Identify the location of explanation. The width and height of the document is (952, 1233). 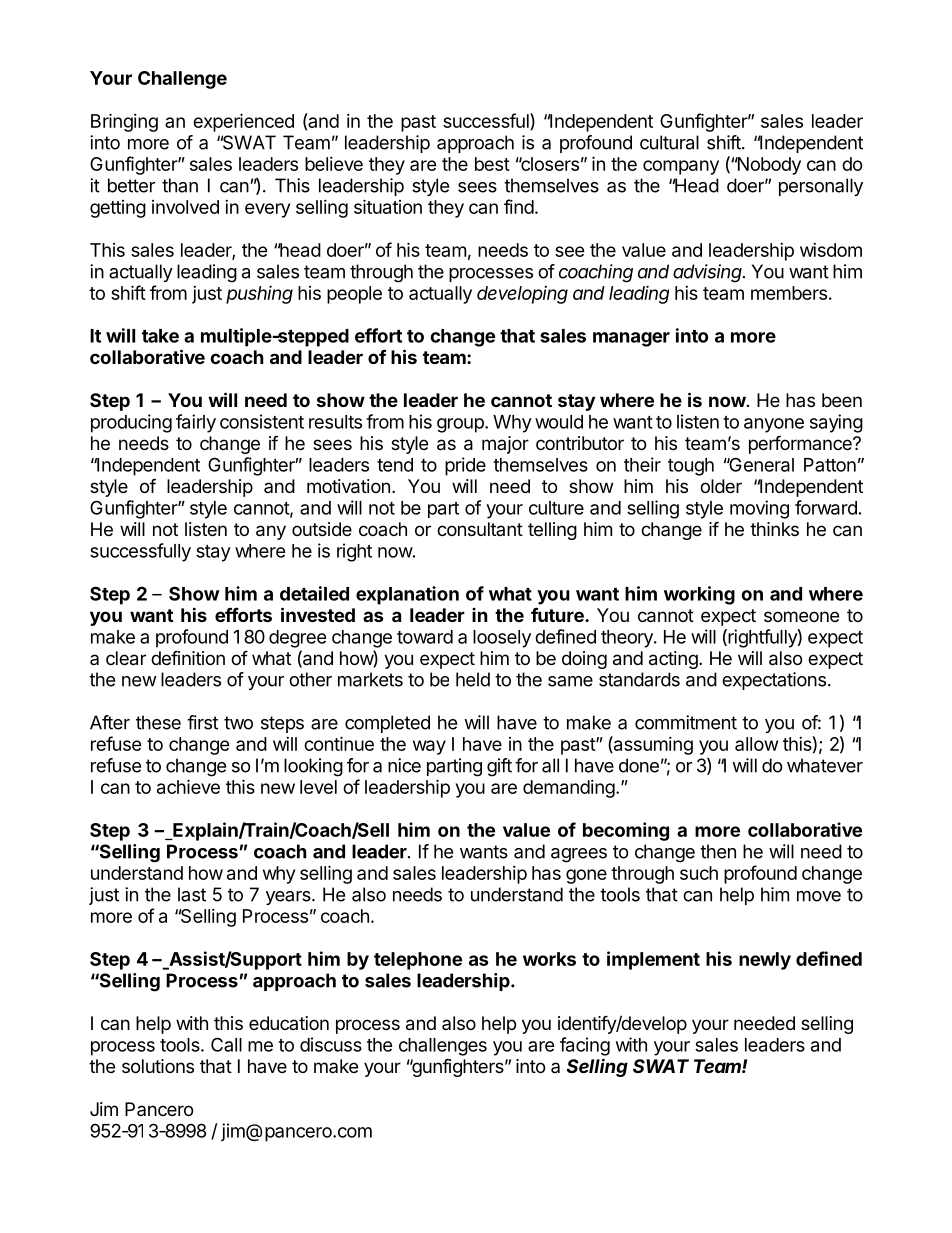
(407, 595).
